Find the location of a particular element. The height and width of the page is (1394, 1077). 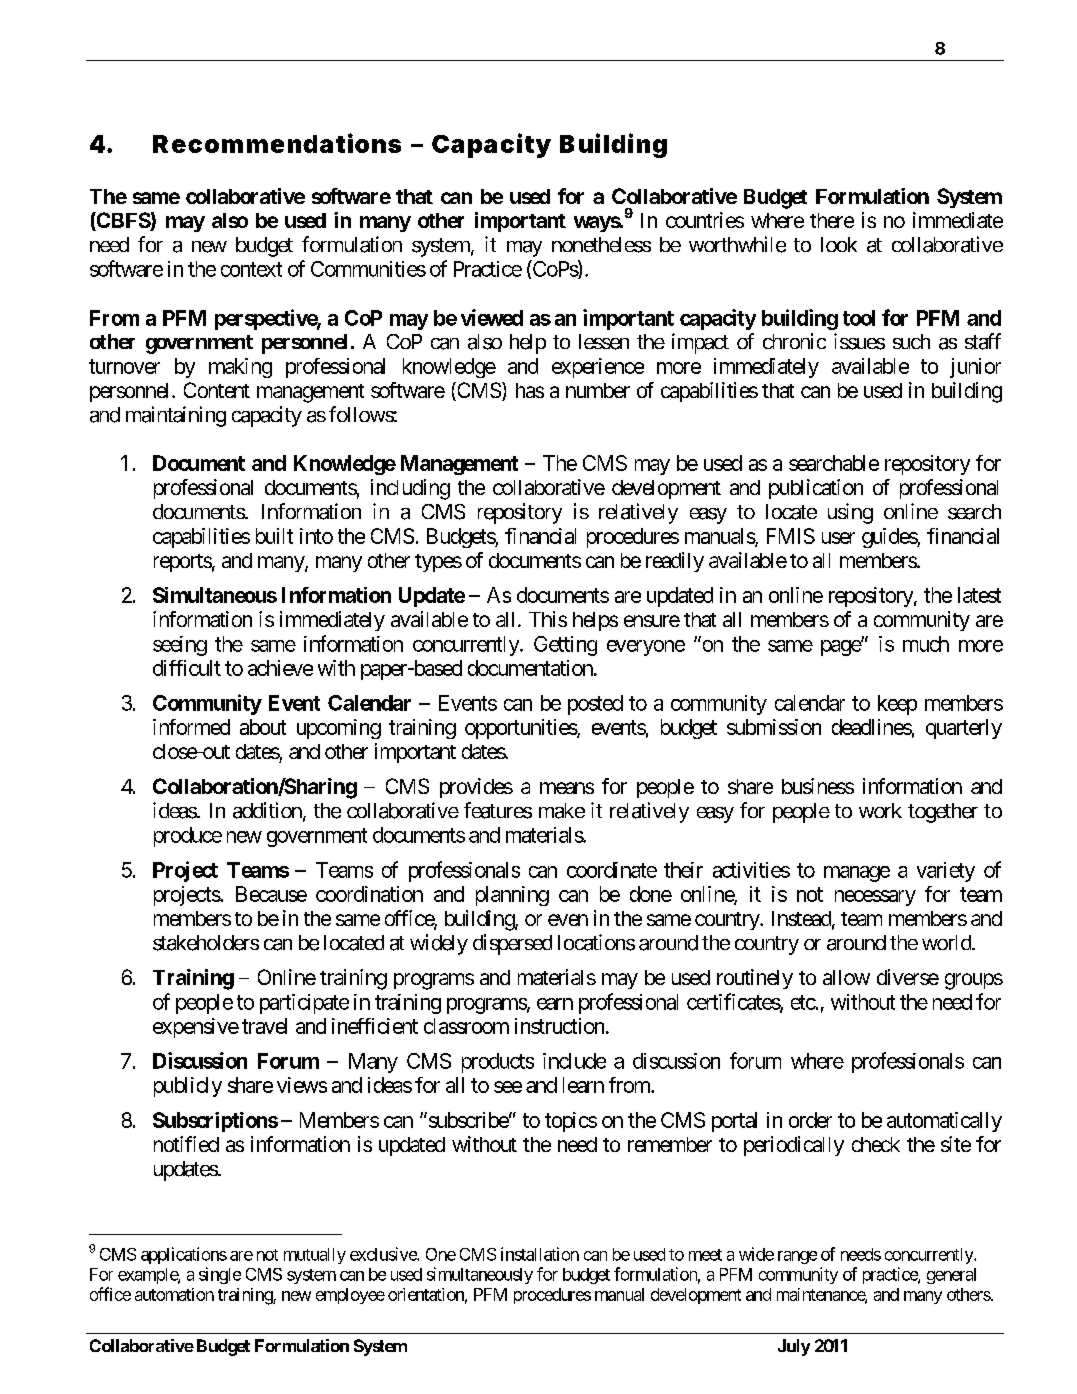

look is located at coordinates (839, 244).
